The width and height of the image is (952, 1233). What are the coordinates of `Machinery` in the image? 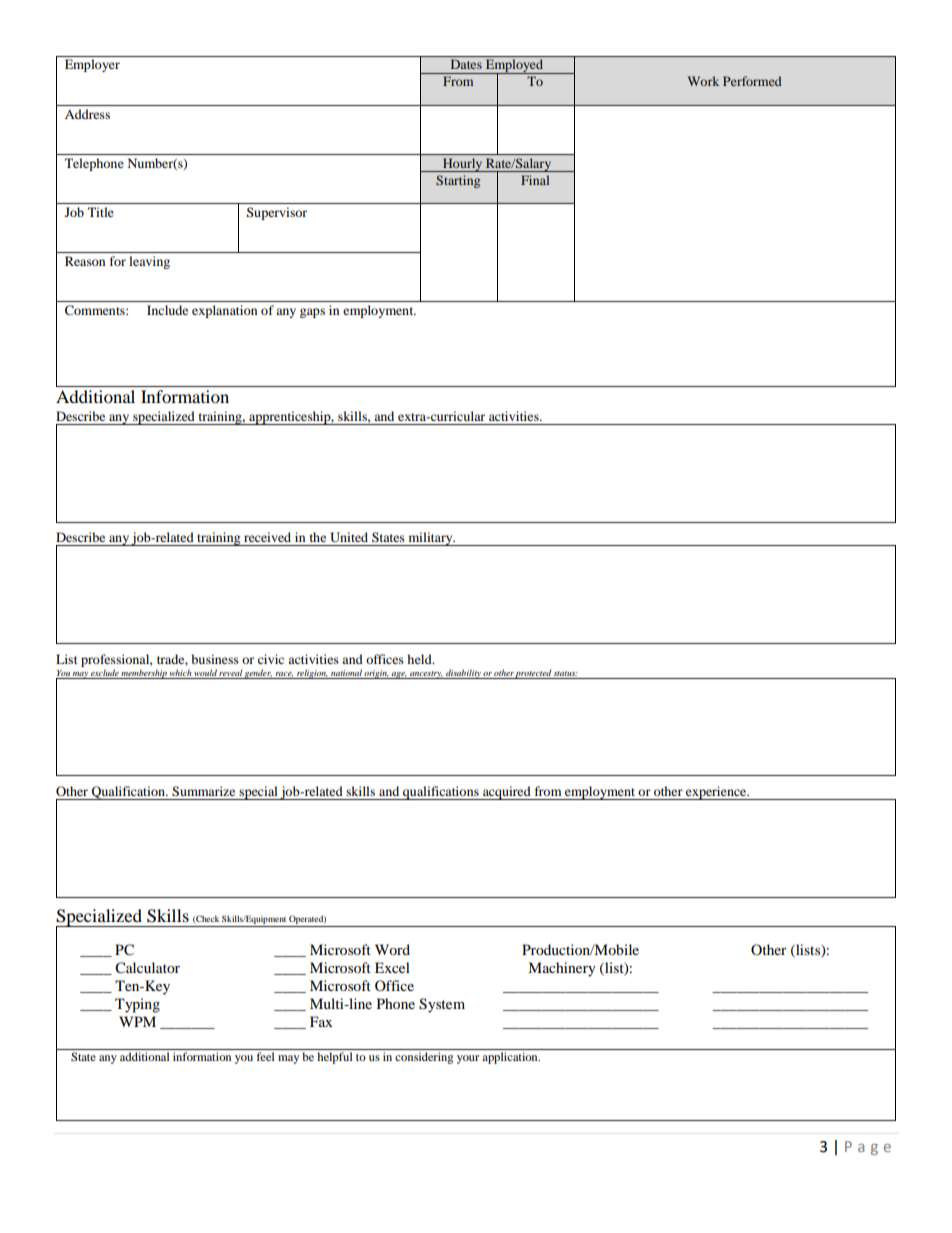 It's located at (562, 969).
